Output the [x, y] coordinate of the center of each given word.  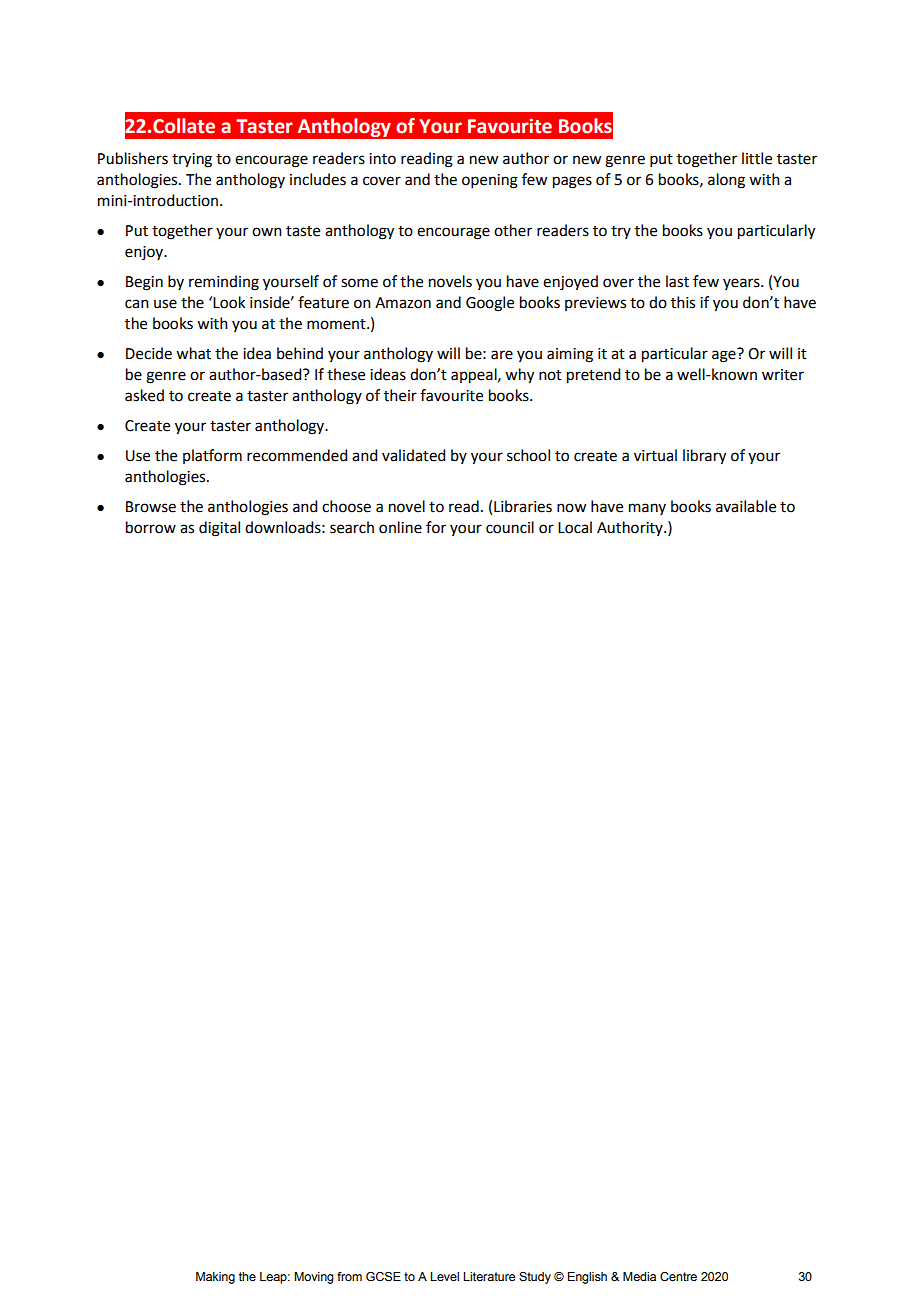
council [510, 527]
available [746, 506]
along [726, 181]
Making [215, 1278]
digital [219, 529]
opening [490, 181]
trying [192, 160]
